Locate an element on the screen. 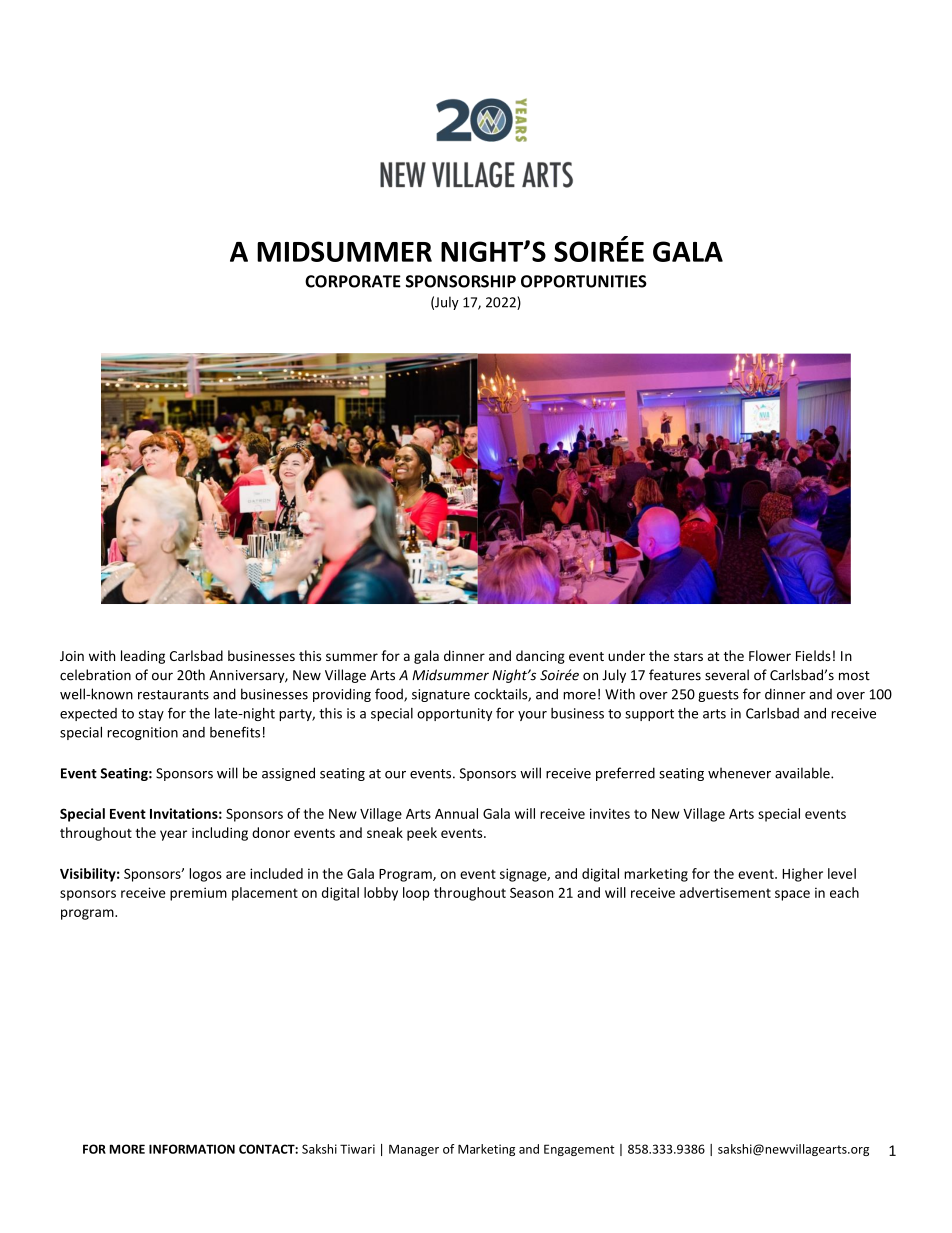  OPPORTUNITIES is located at coordinates (584, 281).
